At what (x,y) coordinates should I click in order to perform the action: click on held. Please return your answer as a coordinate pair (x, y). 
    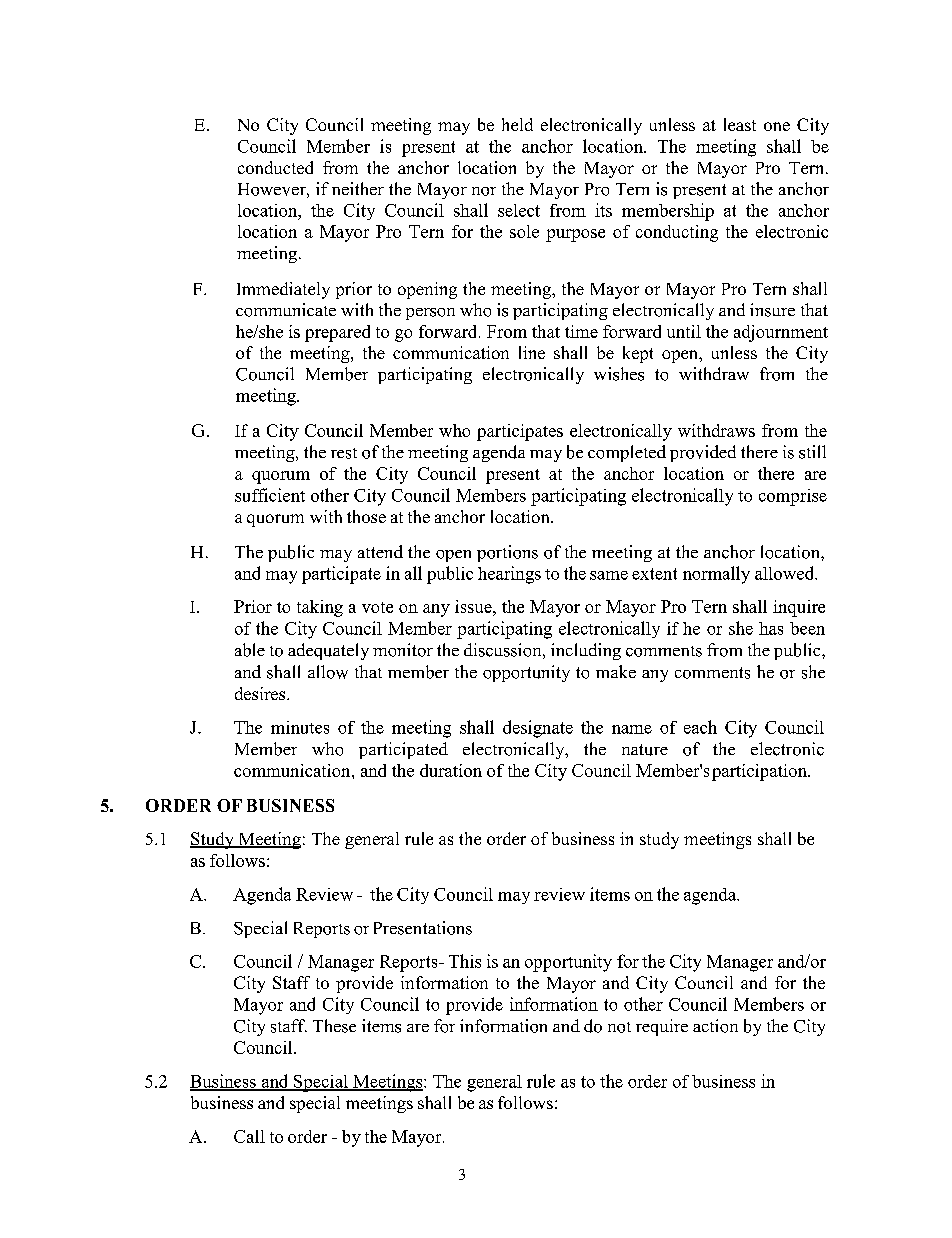
    Looking at the image, I should click on (517, 124).
